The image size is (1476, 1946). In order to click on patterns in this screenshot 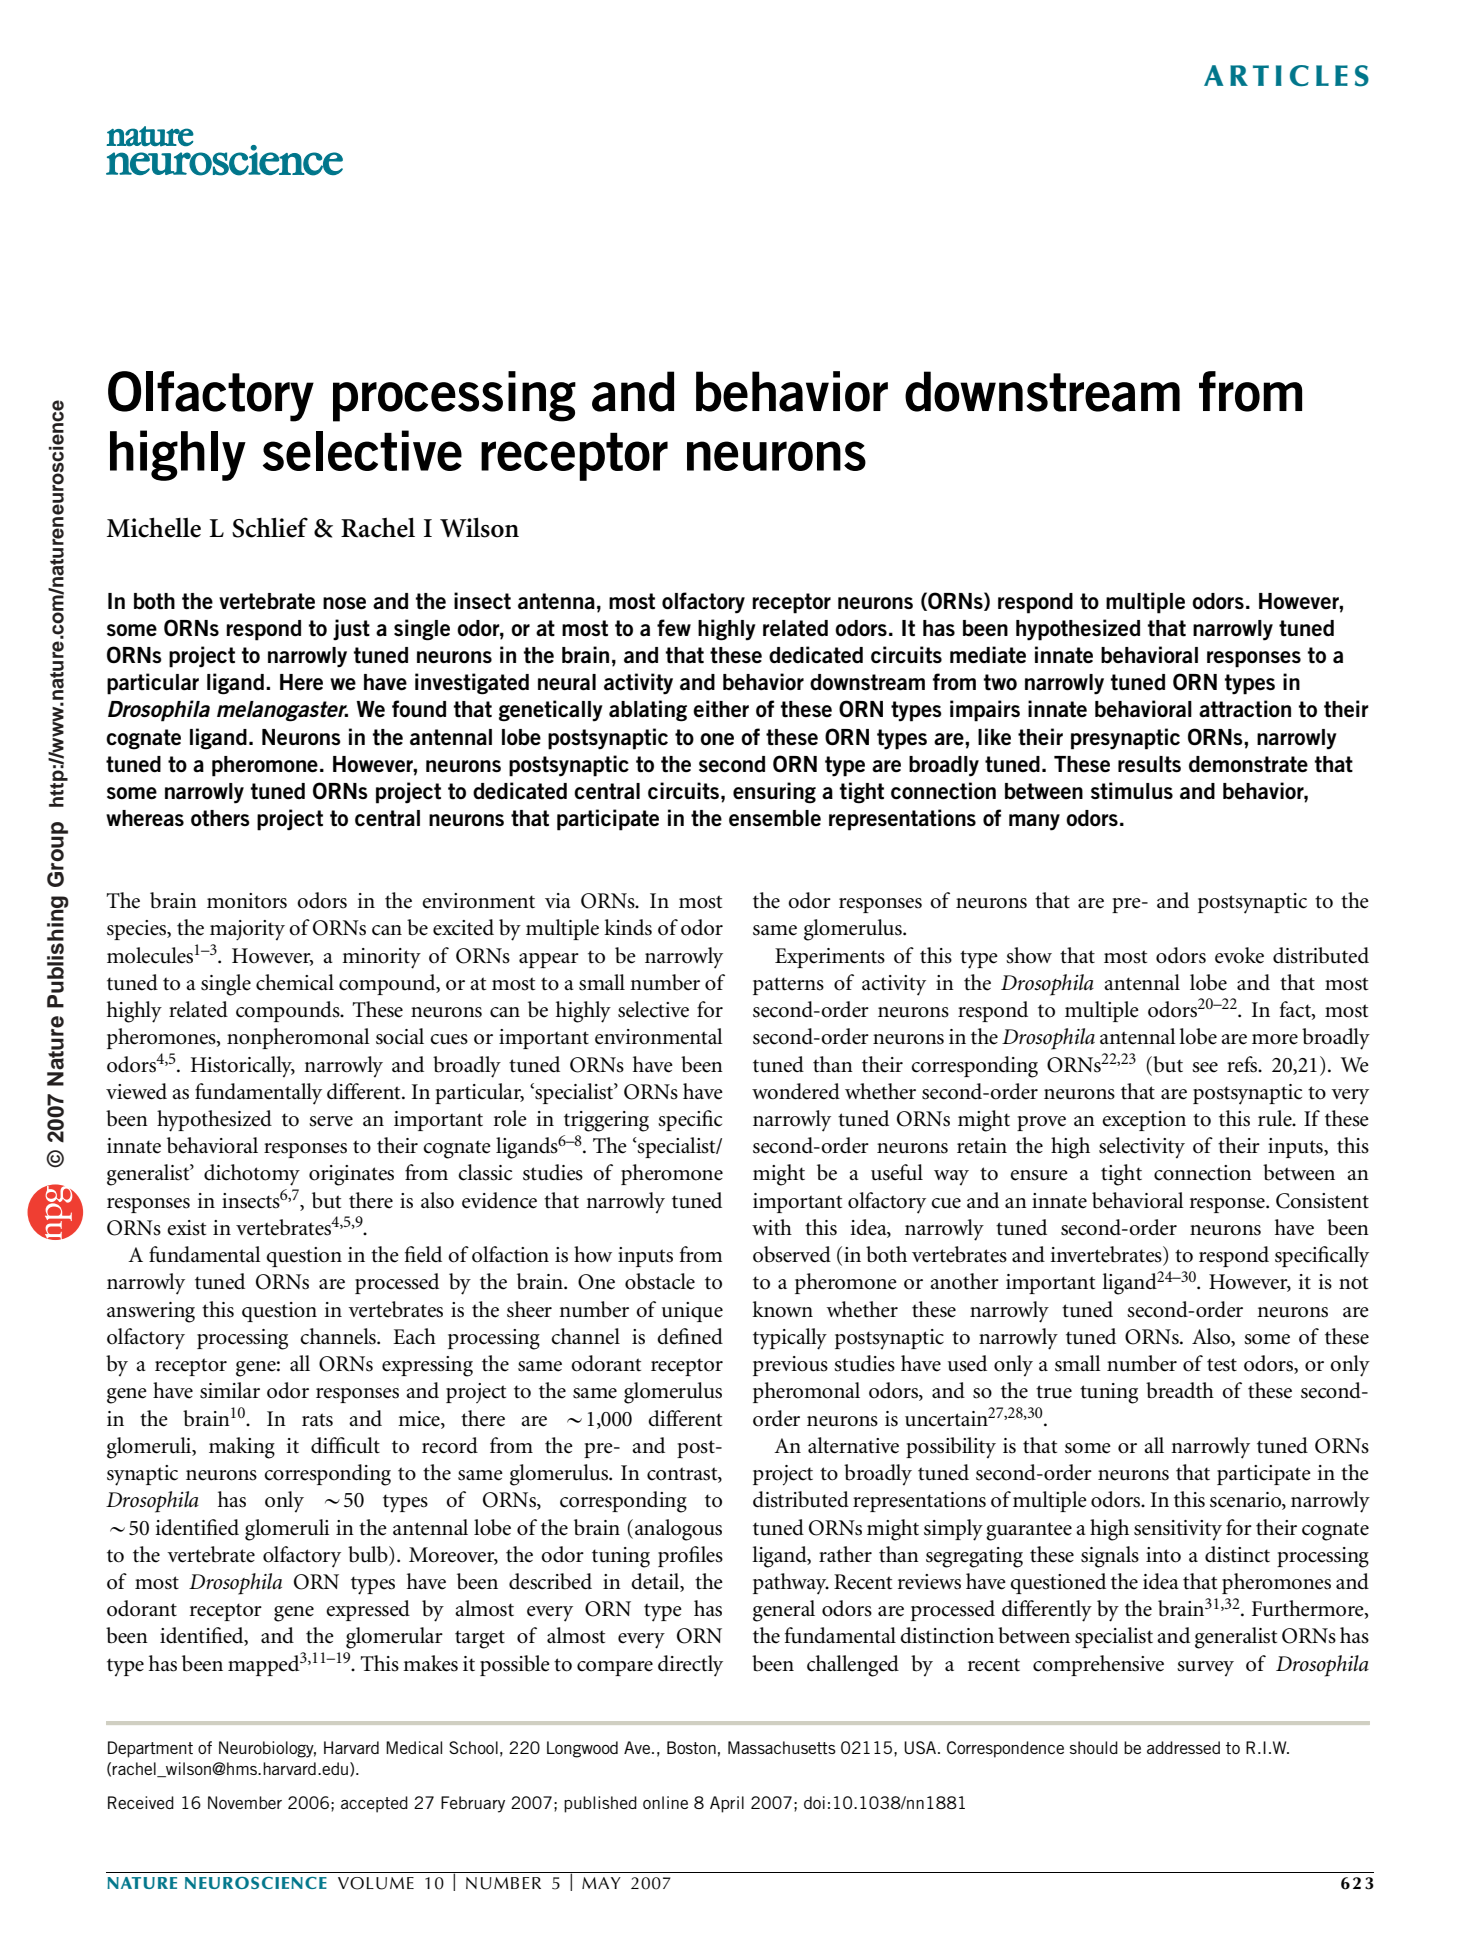, I will do `click(788, 986)`.
